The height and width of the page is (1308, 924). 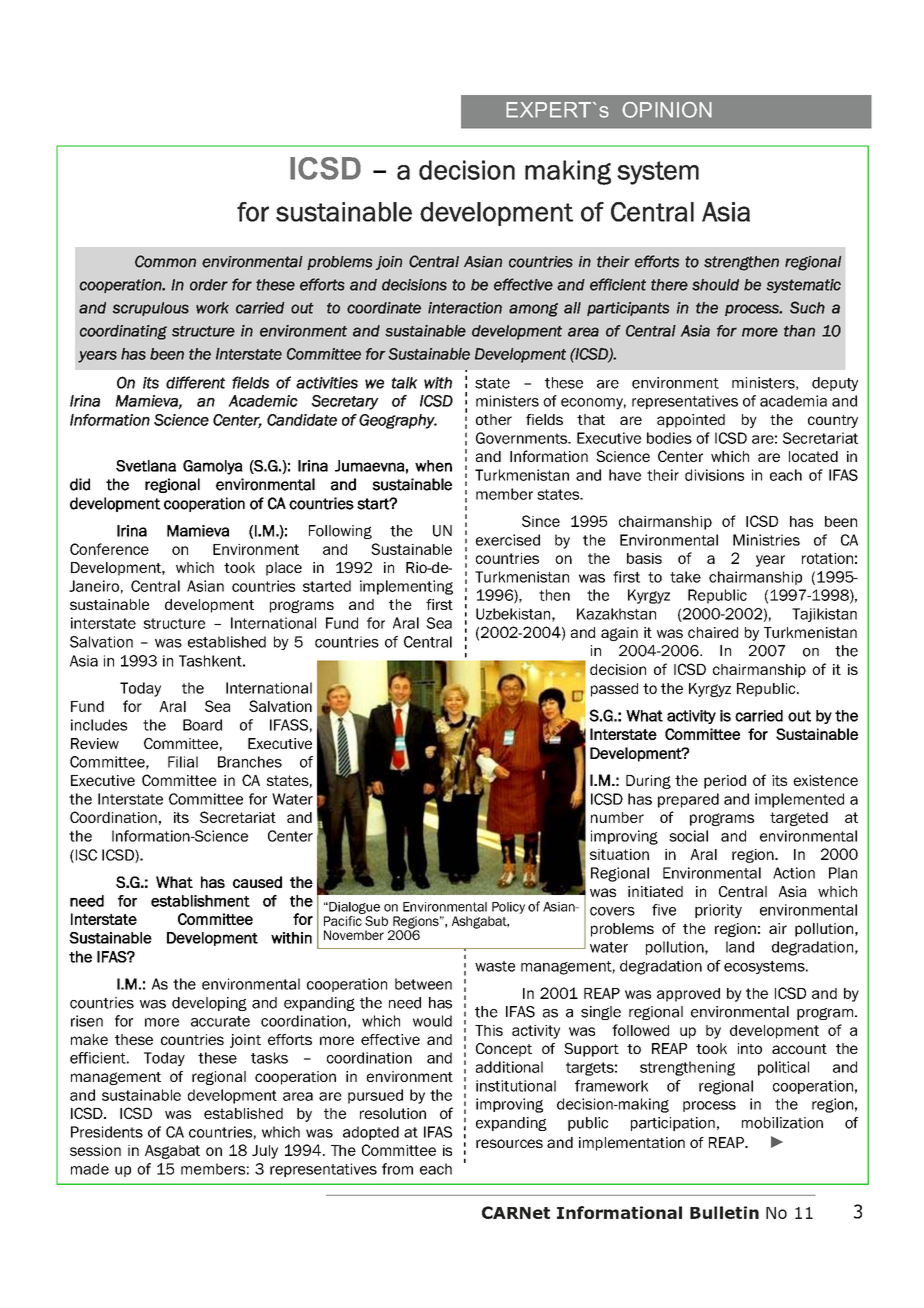 What do you see at coordinates (146, 466) in the page?
I see `Svetlana` at bounding box center [146, 466].
